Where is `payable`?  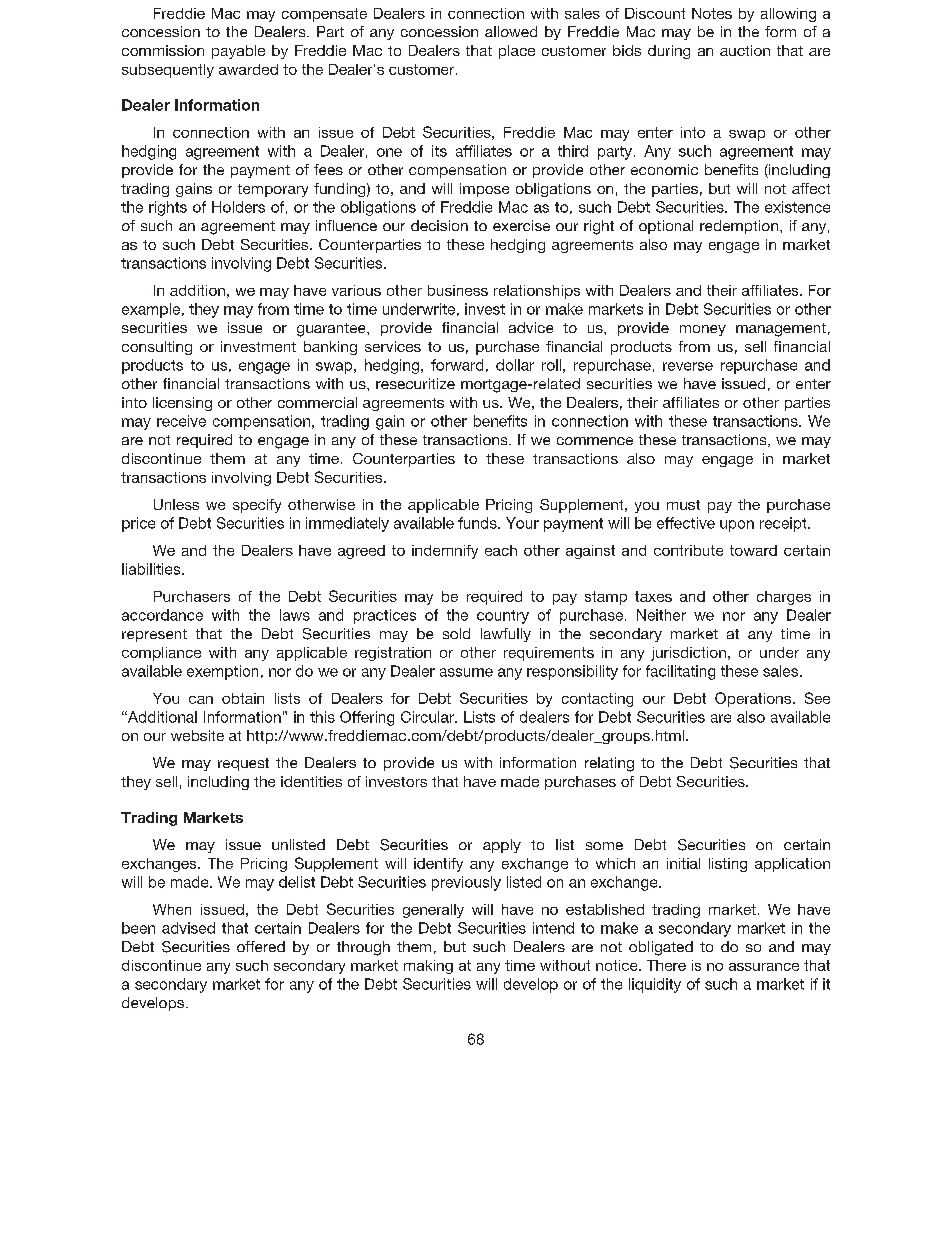
payable is located at coordinates (238, 52).
